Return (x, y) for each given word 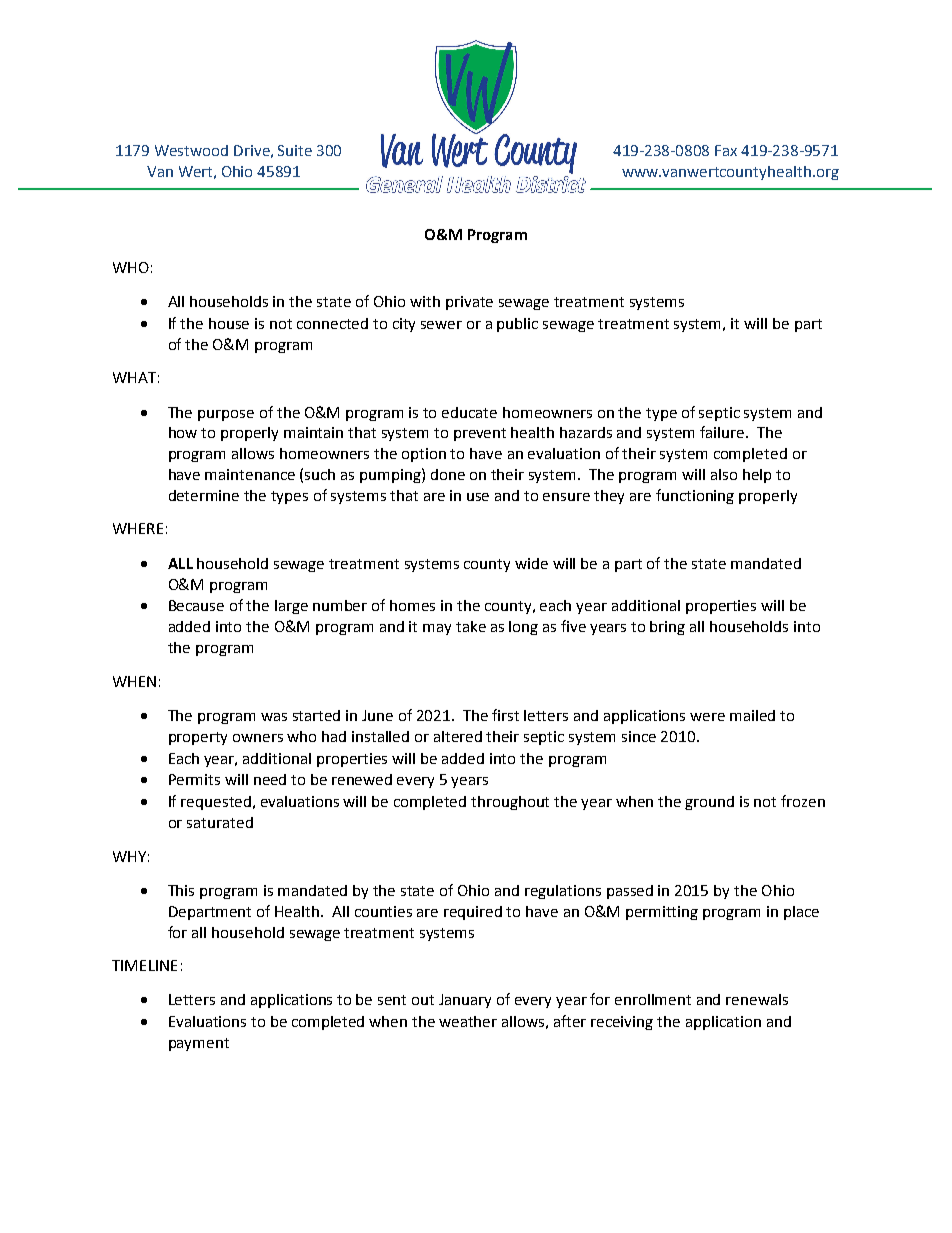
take (471, 626)
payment (199, 1044)
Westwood (191, 150)
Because (196, 605)
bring (667, 628)
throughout (510, 803)
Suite (295, 150)
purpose (226, 415)
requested (216, 803)
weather (468, 1021)
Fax (726, 150)
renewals (757, 999)
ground (709, 803)
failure (722, 432)
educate (469, 412)
